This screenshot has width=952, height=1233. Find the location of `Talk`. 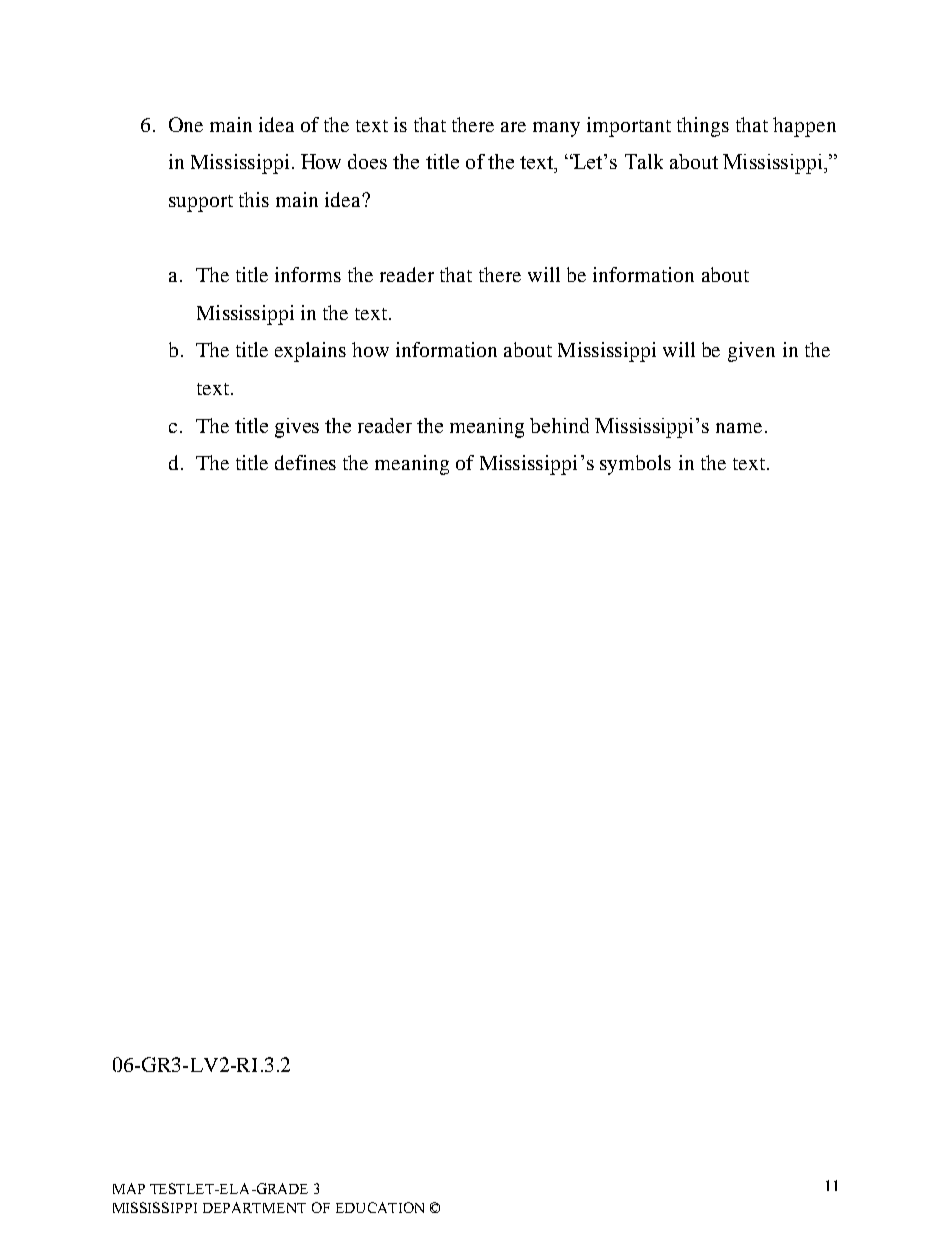

Talk is located at coordinates (644, 161).
